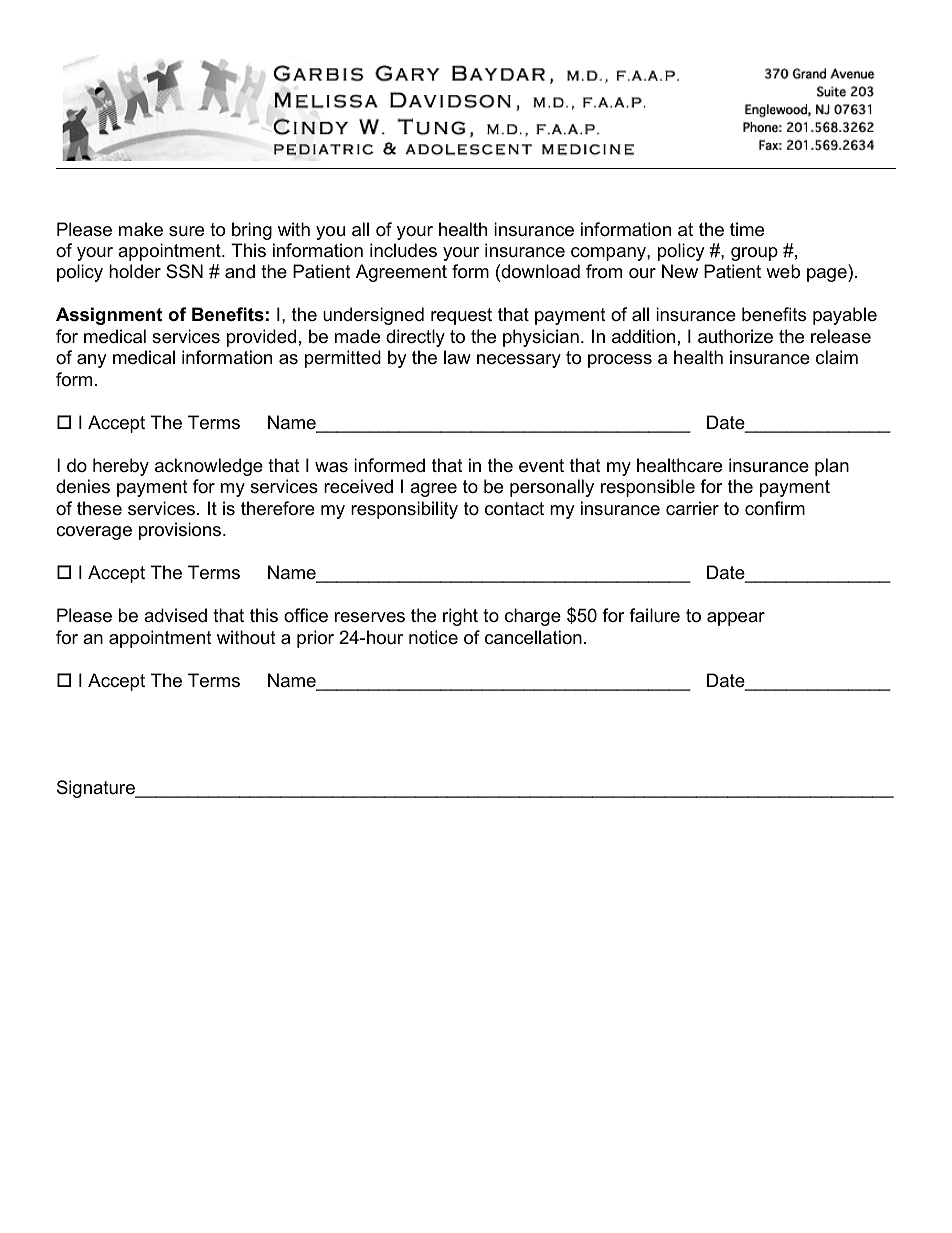 The width and height of the screenshot is (952, 1233). Describe the element at coordinates (175, 615) in the screenshot. I see `advised` at that location.
